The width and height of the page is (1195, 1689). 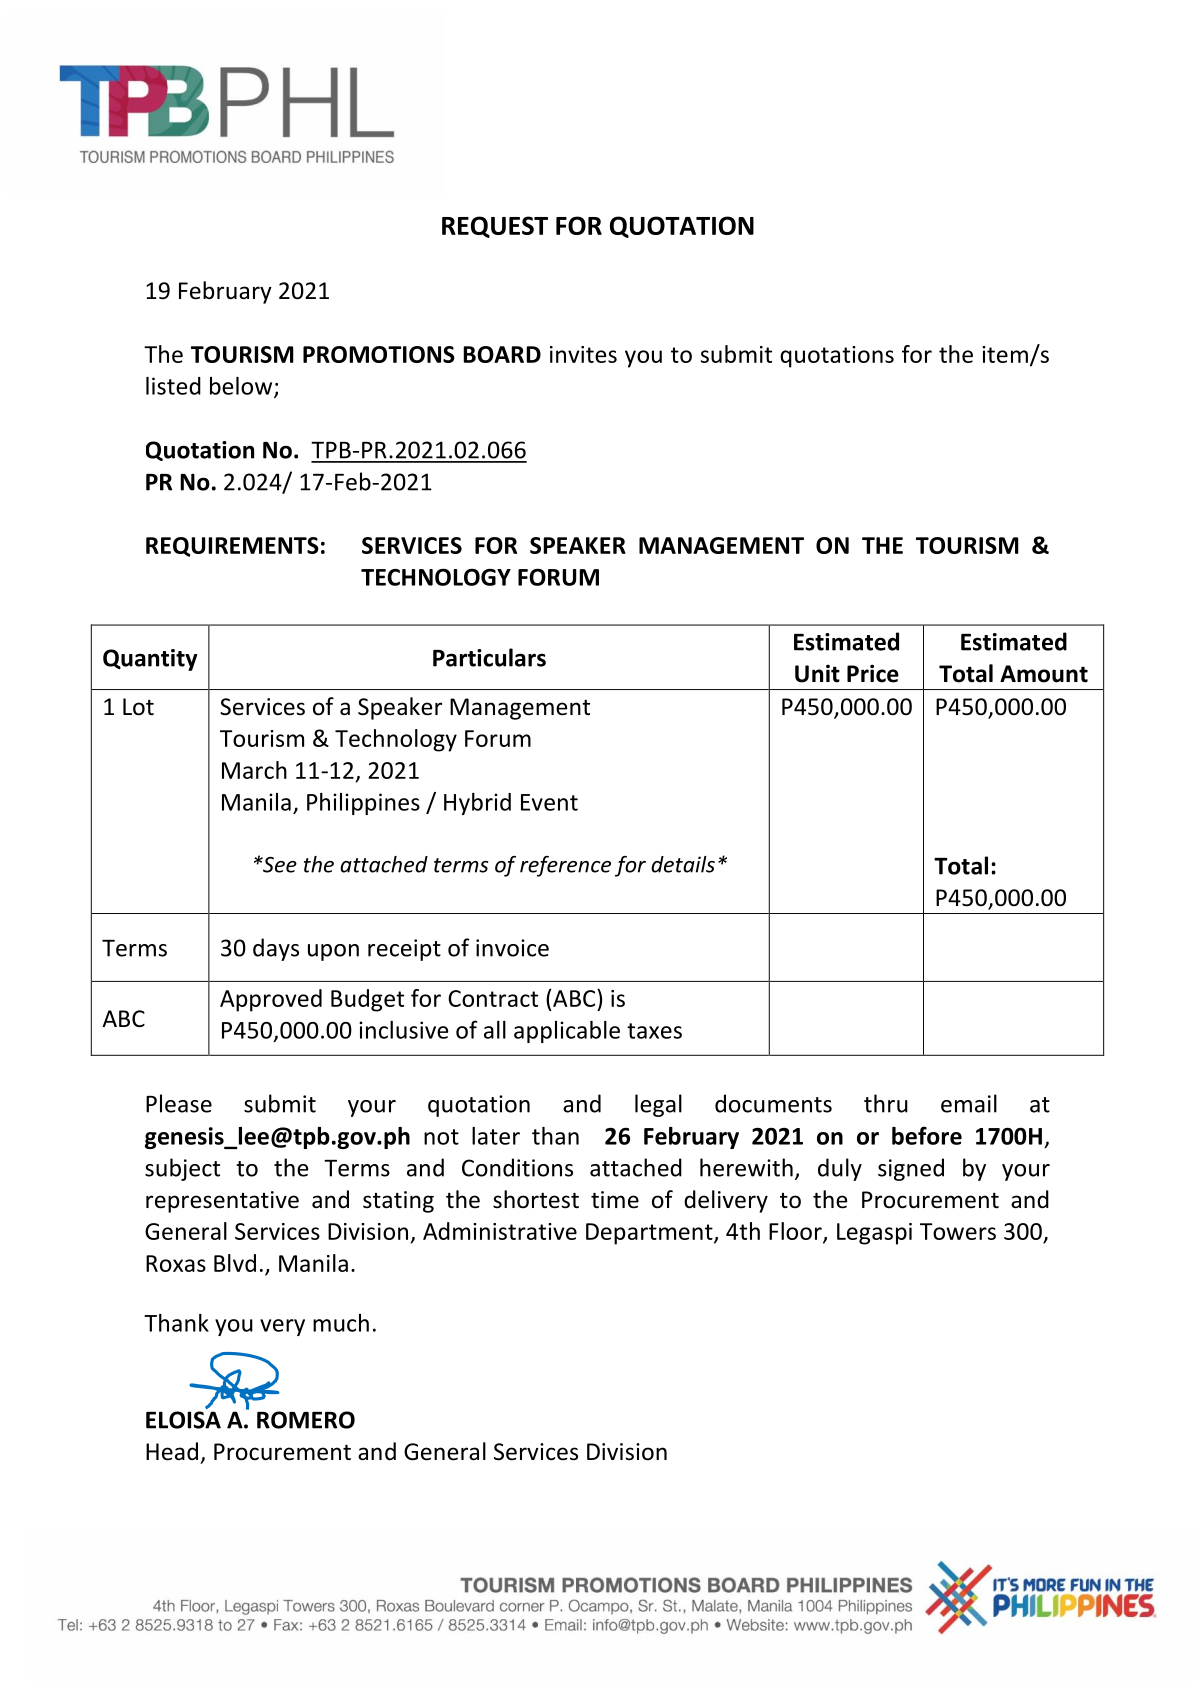 I want to click on legal, so click(x=658, y=1105).
